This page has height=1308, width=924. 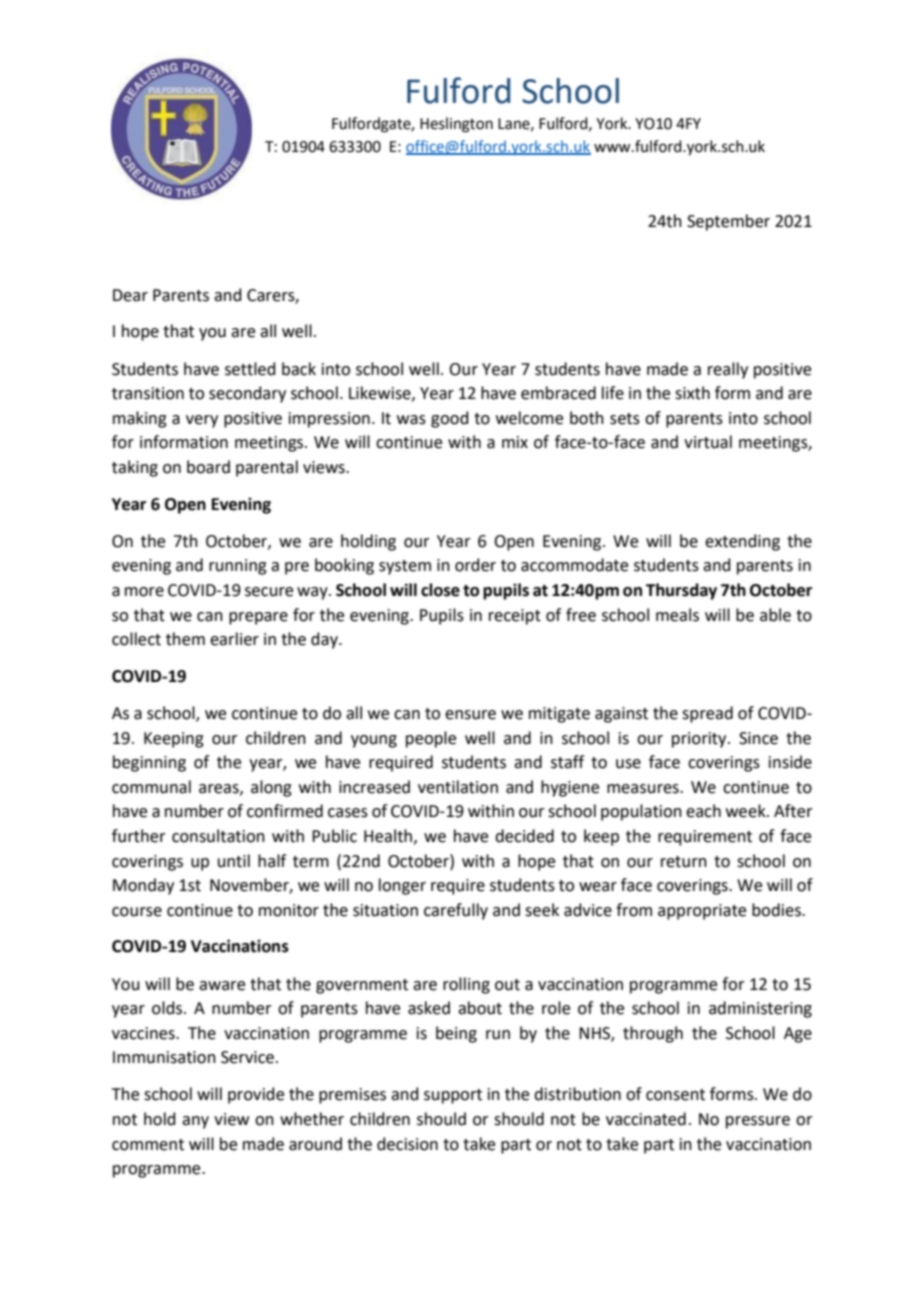 I want to click on appropriate, so click(x=702, y=912).
